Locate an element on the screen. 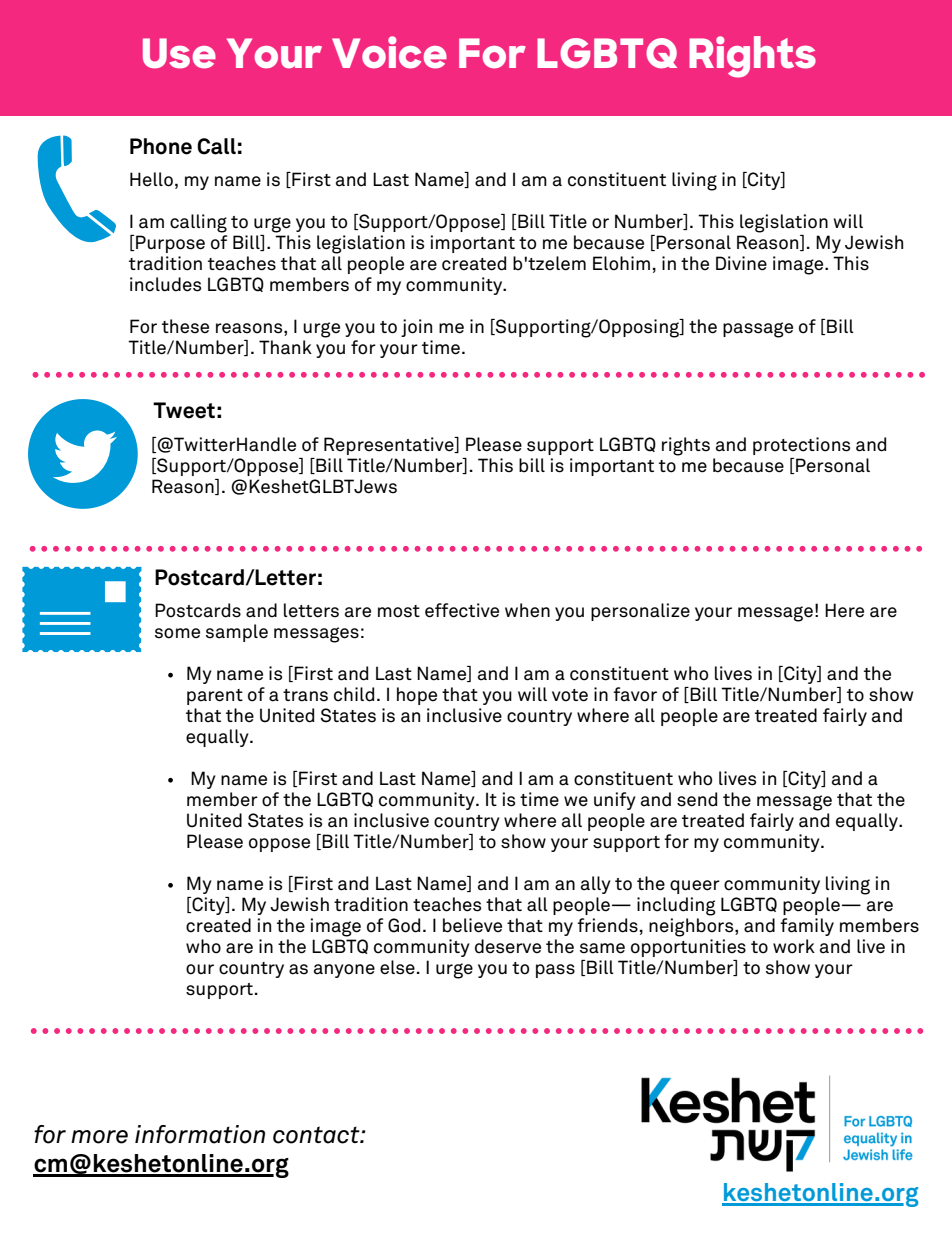  information is located at coordinates (200, 1134).
